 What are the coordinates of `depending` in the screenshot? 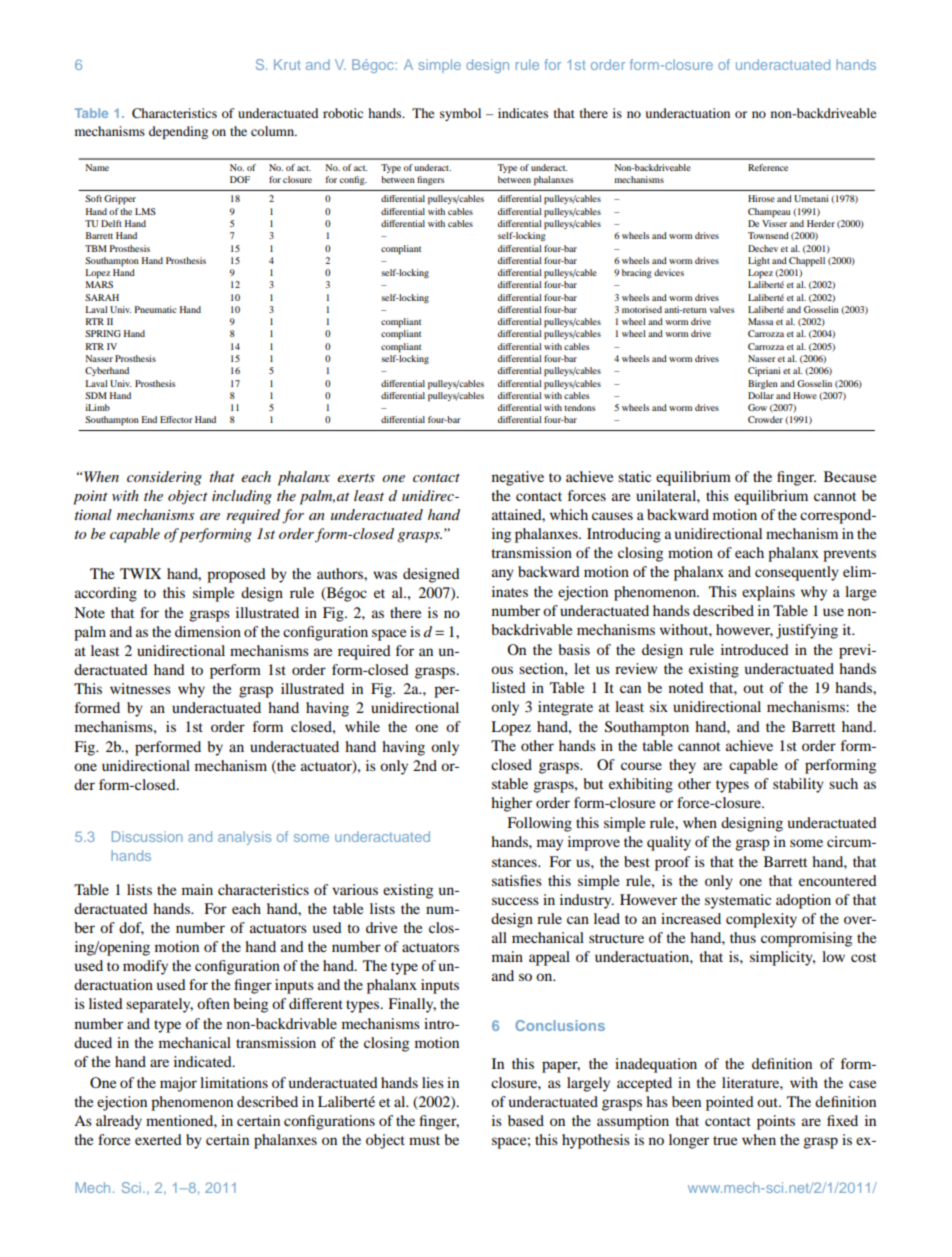 It's located at (178, 132).
